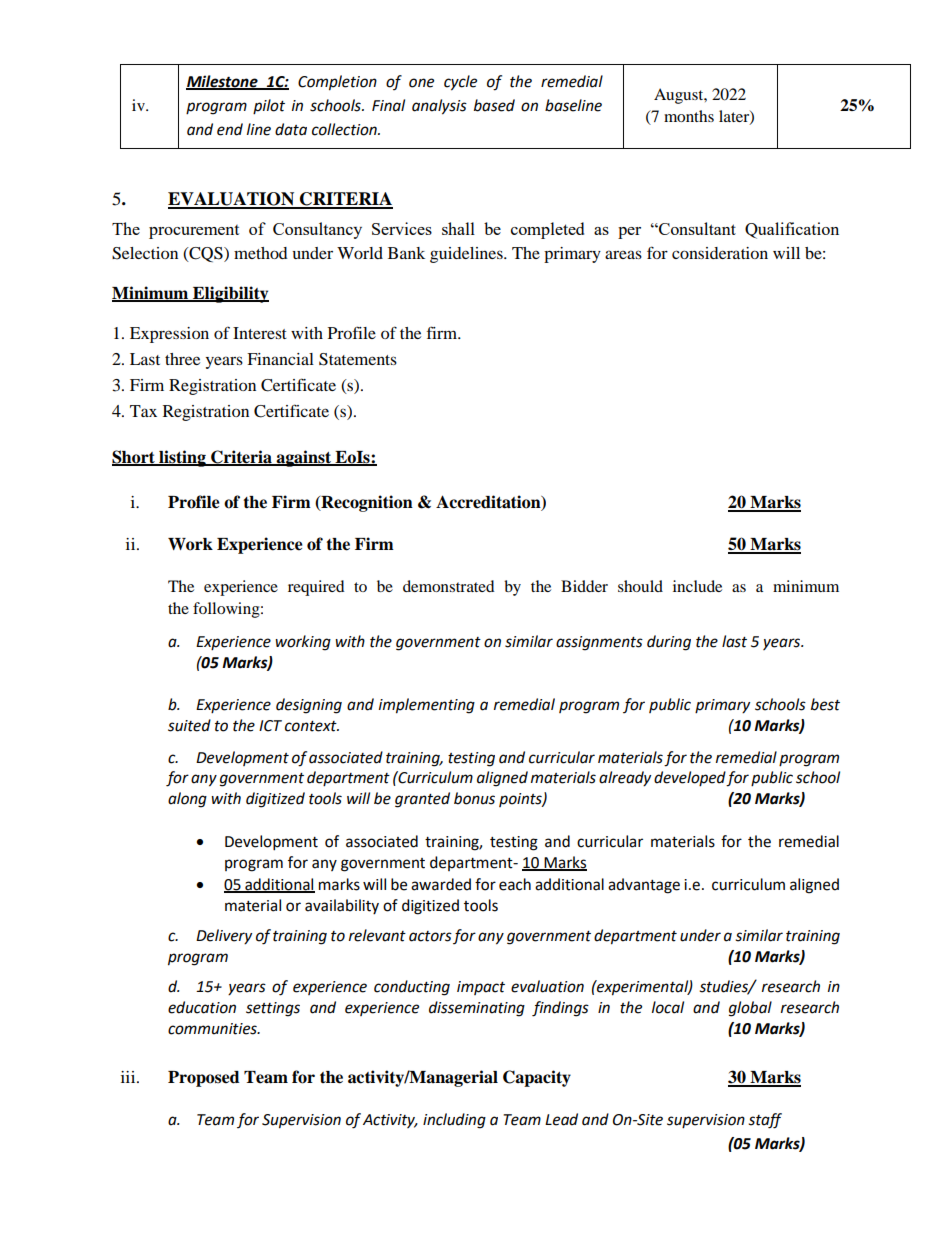 This screenshot has height=1233, width=952. What do you see at coordinates (187, 800) in the screenshot?
I see `along` at bounding box center [187, 800].
